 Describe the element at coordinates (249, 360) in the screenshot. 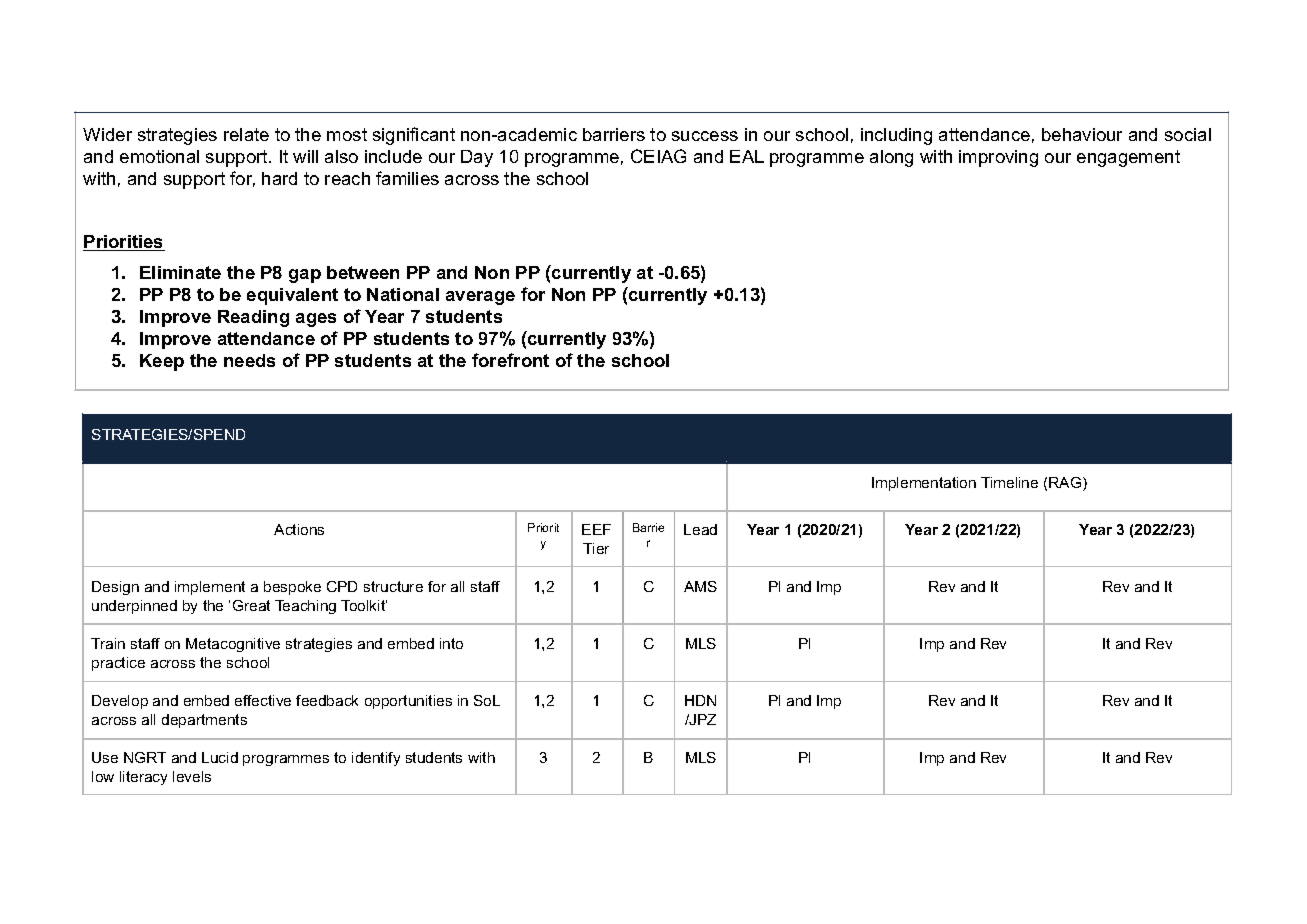

I see `needs` at that location.
